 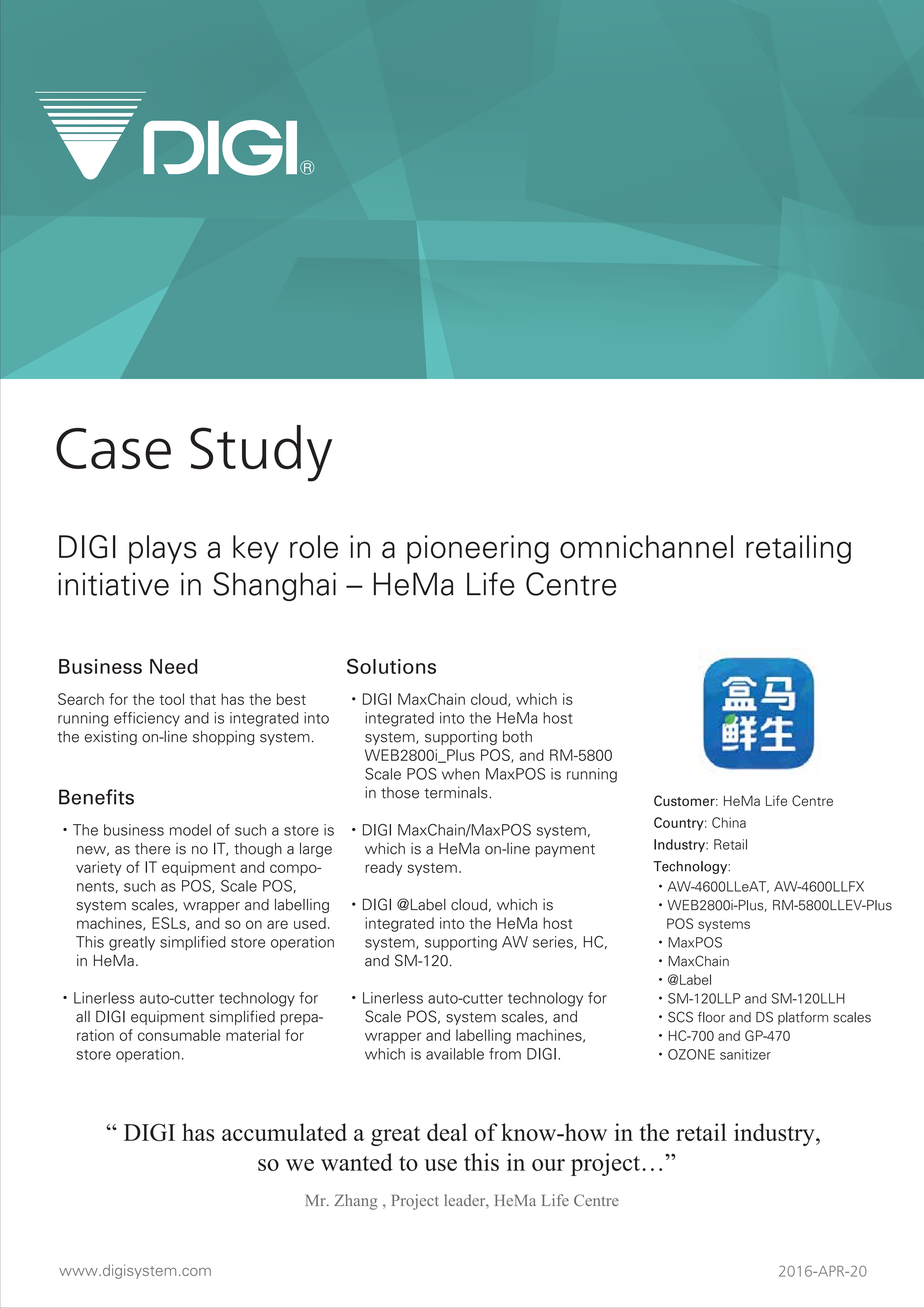 What do you see at coordinates (113, 448) in the screenshot?
I see `Case` at bounding box center [113, 448].
